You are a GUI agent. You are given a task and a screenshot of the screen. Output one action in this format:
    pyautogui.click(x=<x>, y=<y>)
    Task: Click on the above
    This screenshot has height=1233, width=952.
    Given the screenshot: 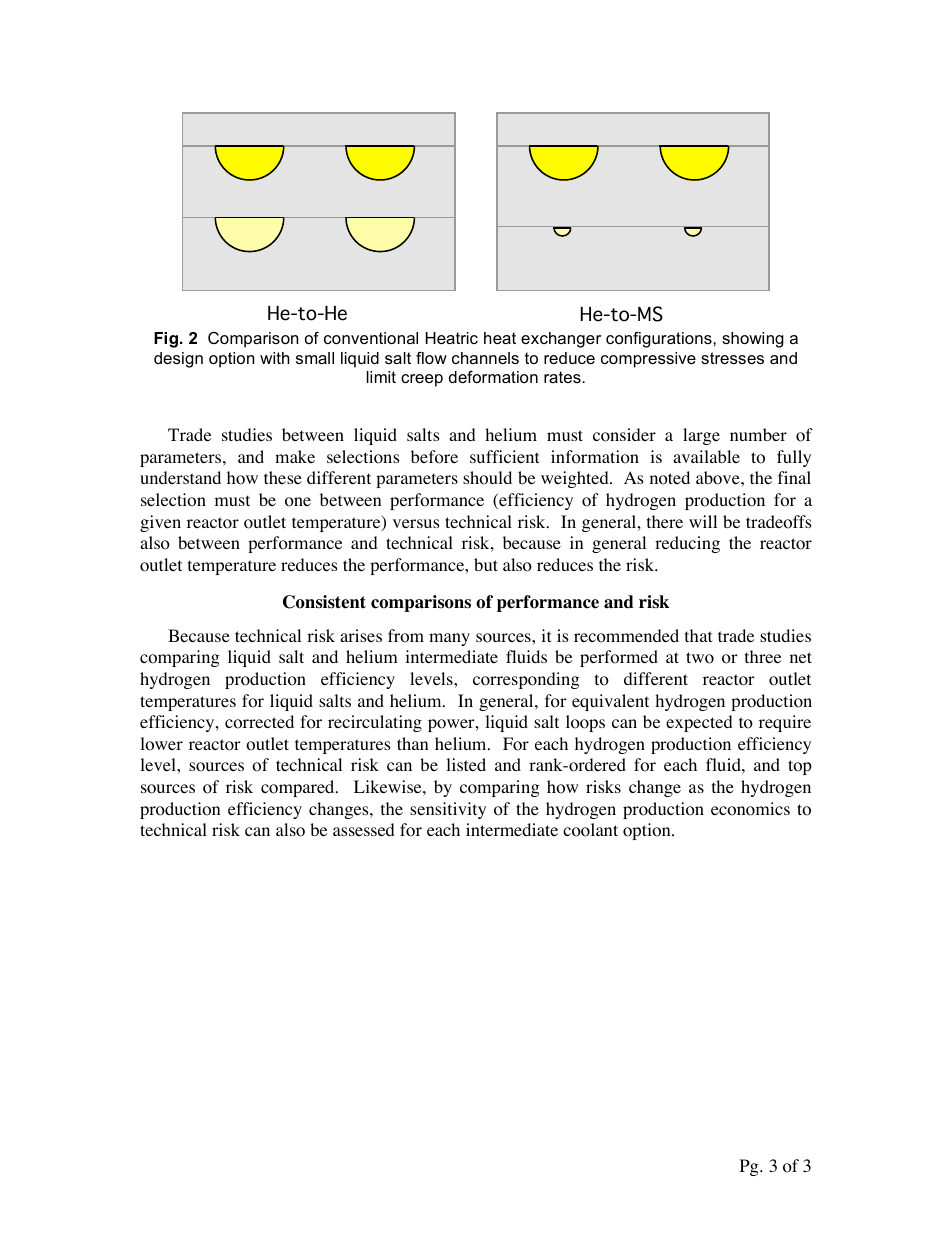 What is the action you would take?
    pyautogui.click(x=719, y=478)
